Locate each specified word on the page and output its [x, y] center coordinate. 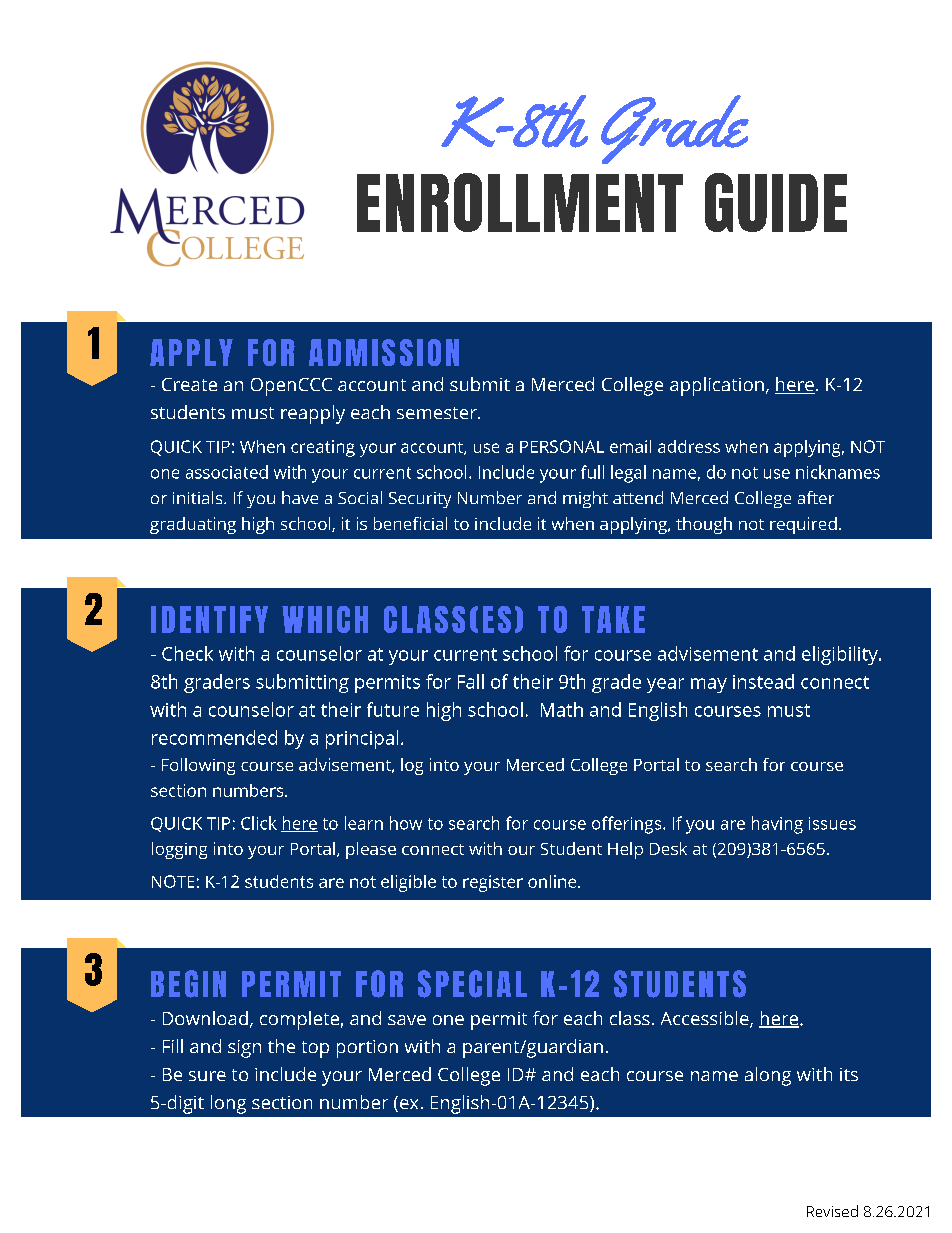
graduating [193, 525]
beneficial [410, 523]
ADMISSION [384, 352]
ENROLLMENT [520, 202]
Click [259, 823]
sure [207, 1076]
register [493, 883]
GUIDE [776, 202]
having [777, 825]
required [803, 525]
